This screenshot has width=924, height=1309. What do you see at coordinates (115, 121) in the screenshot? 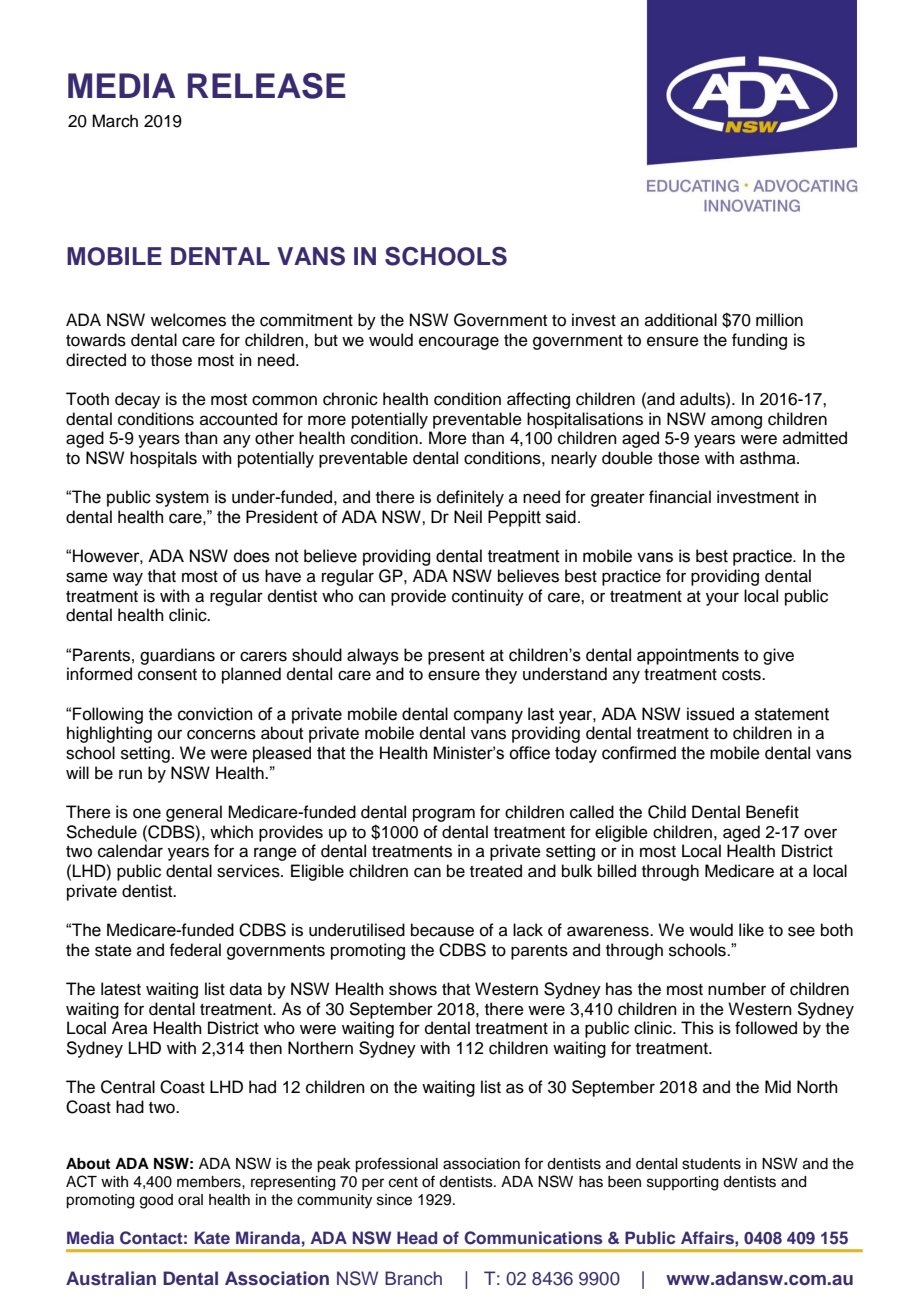
I see `March` at bounding box center [115, 121].
